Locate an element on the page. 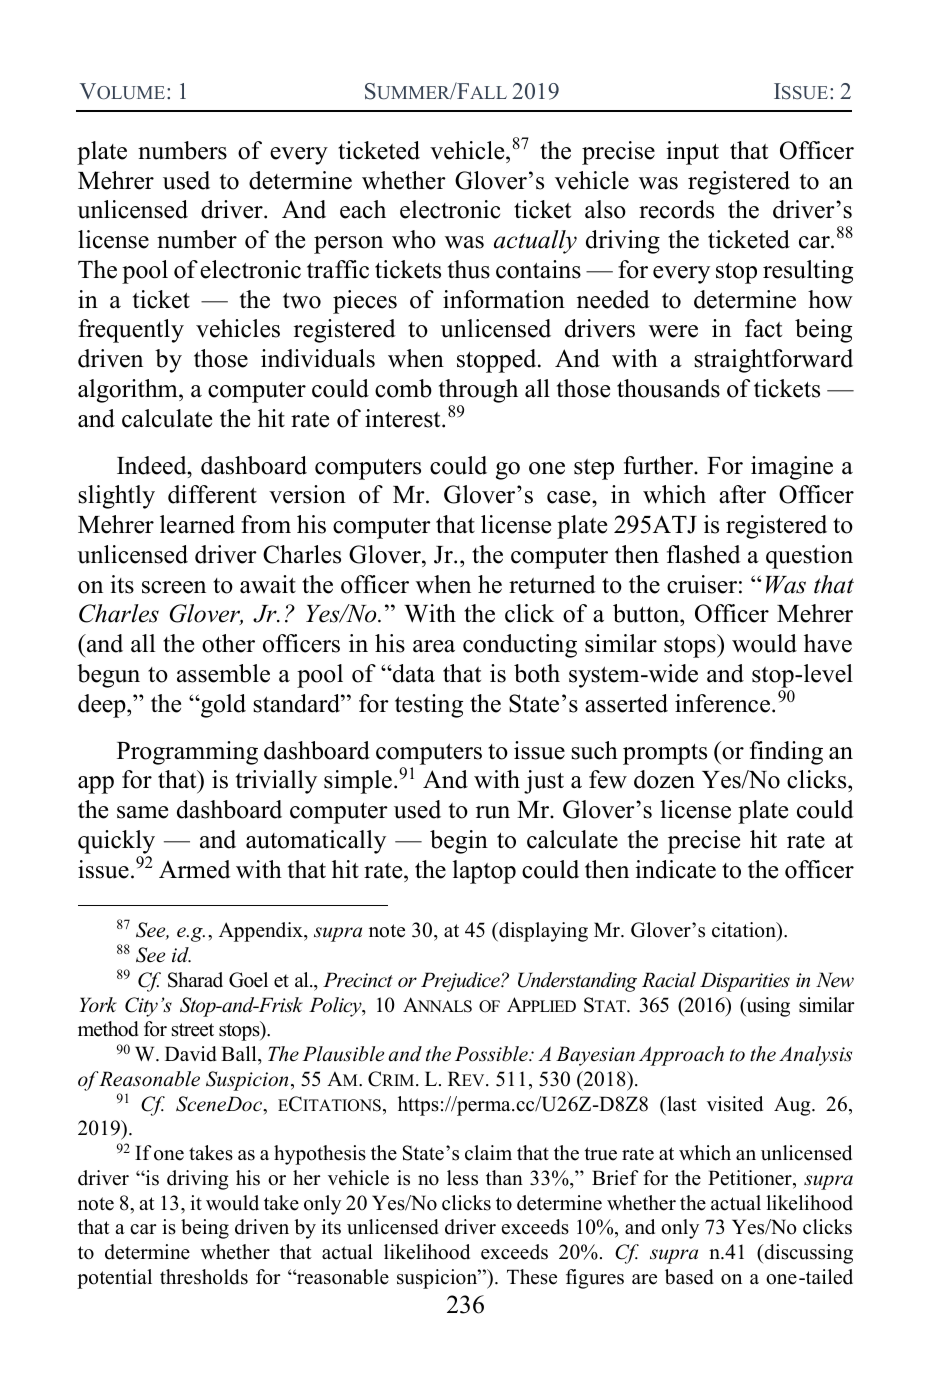 The height and width of the image is (1397, 931). Disparities is located at coordinates (745, 982).
